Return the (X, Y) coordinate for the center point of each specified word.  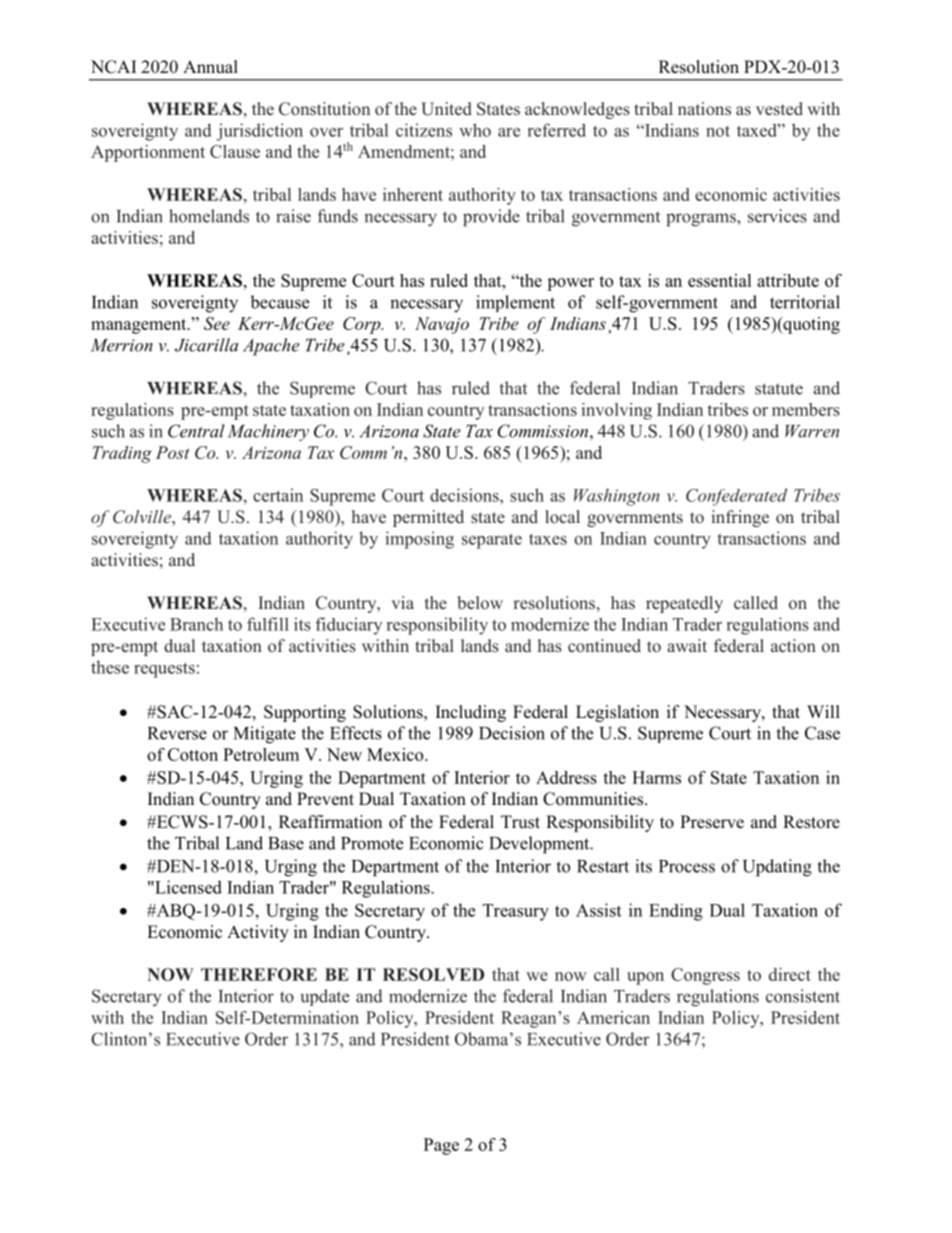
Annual (210, 66)
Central (196, 431)
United (446, 109)
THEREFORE (259, 974)
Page (441, 1146)
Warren (812, 431)
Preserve (712, 822)
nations (704, 108)
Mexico (396, 754)
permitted (428, 518)
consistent (803, 996)
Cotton (193, 754)
